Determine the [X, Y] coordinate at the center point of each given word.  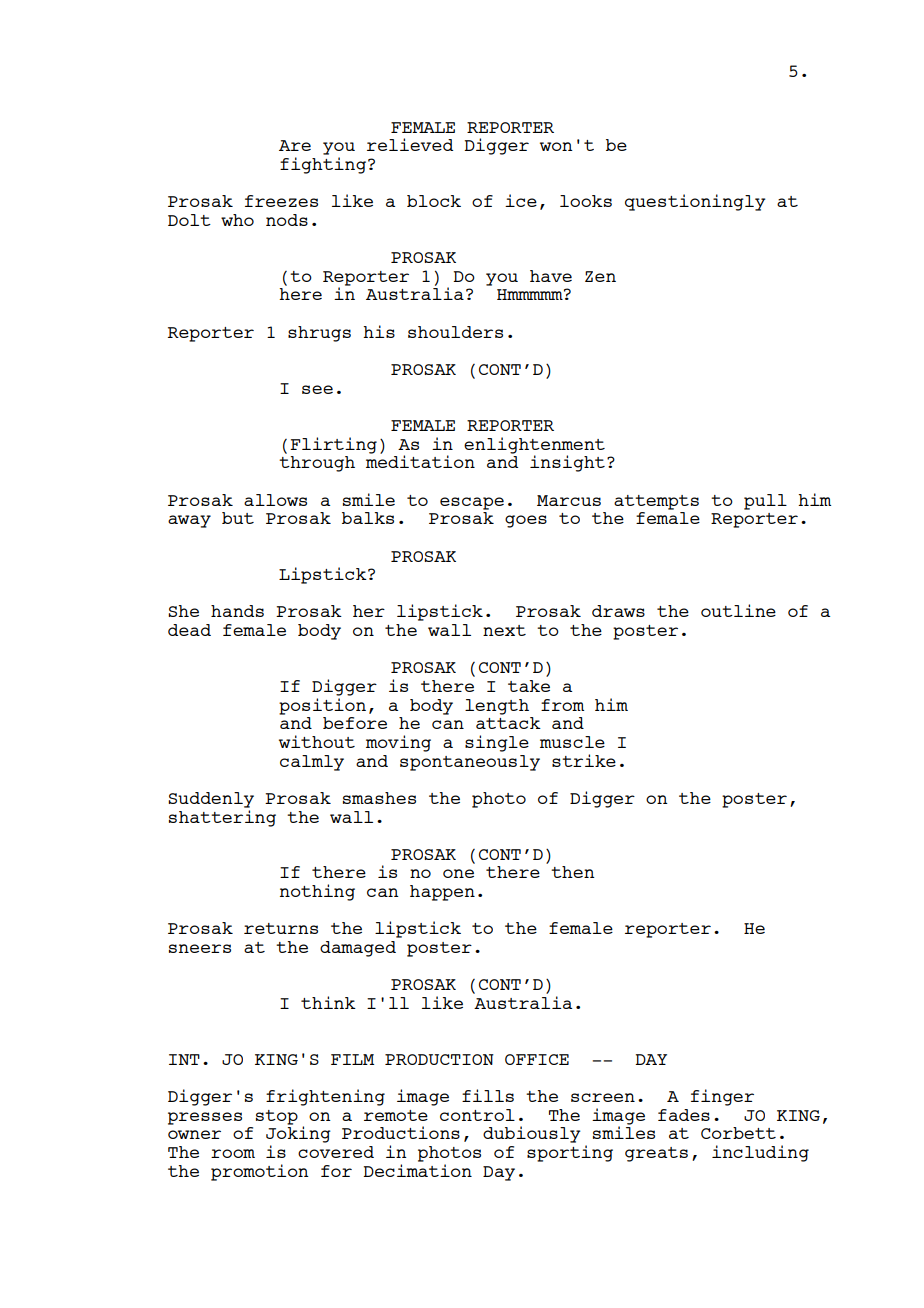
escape [472, 503]
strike [584, 760]
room [233, 1153]
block [434, 201]
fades [684, 1115]
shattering [222, 817]
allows [275, 500]
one [458, 873]
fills [488, 1095]
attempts [656, 502]
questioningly [695, 202]
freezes [281, 201]
